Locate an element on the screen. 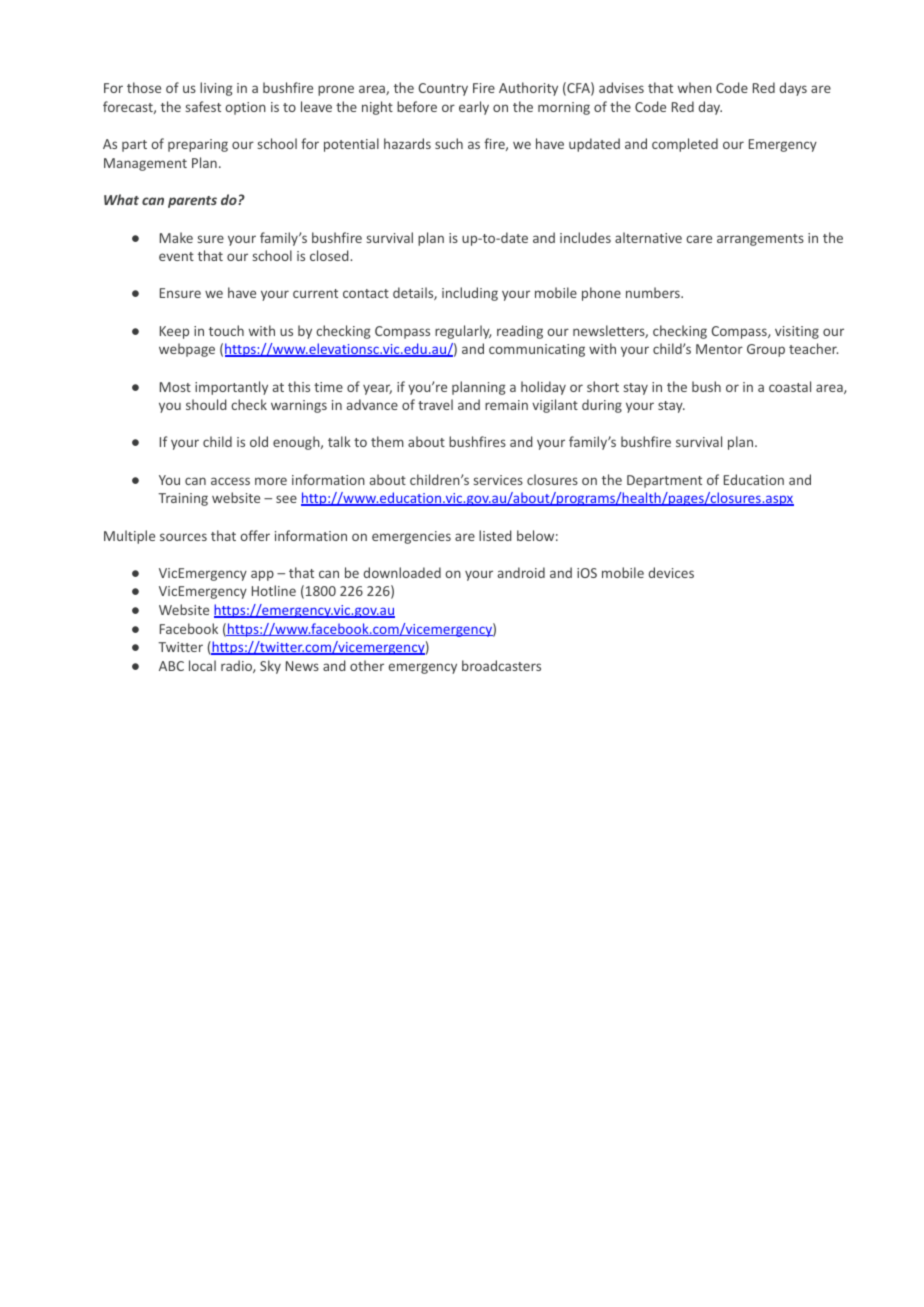  during is located at coordinates (602, 406).
